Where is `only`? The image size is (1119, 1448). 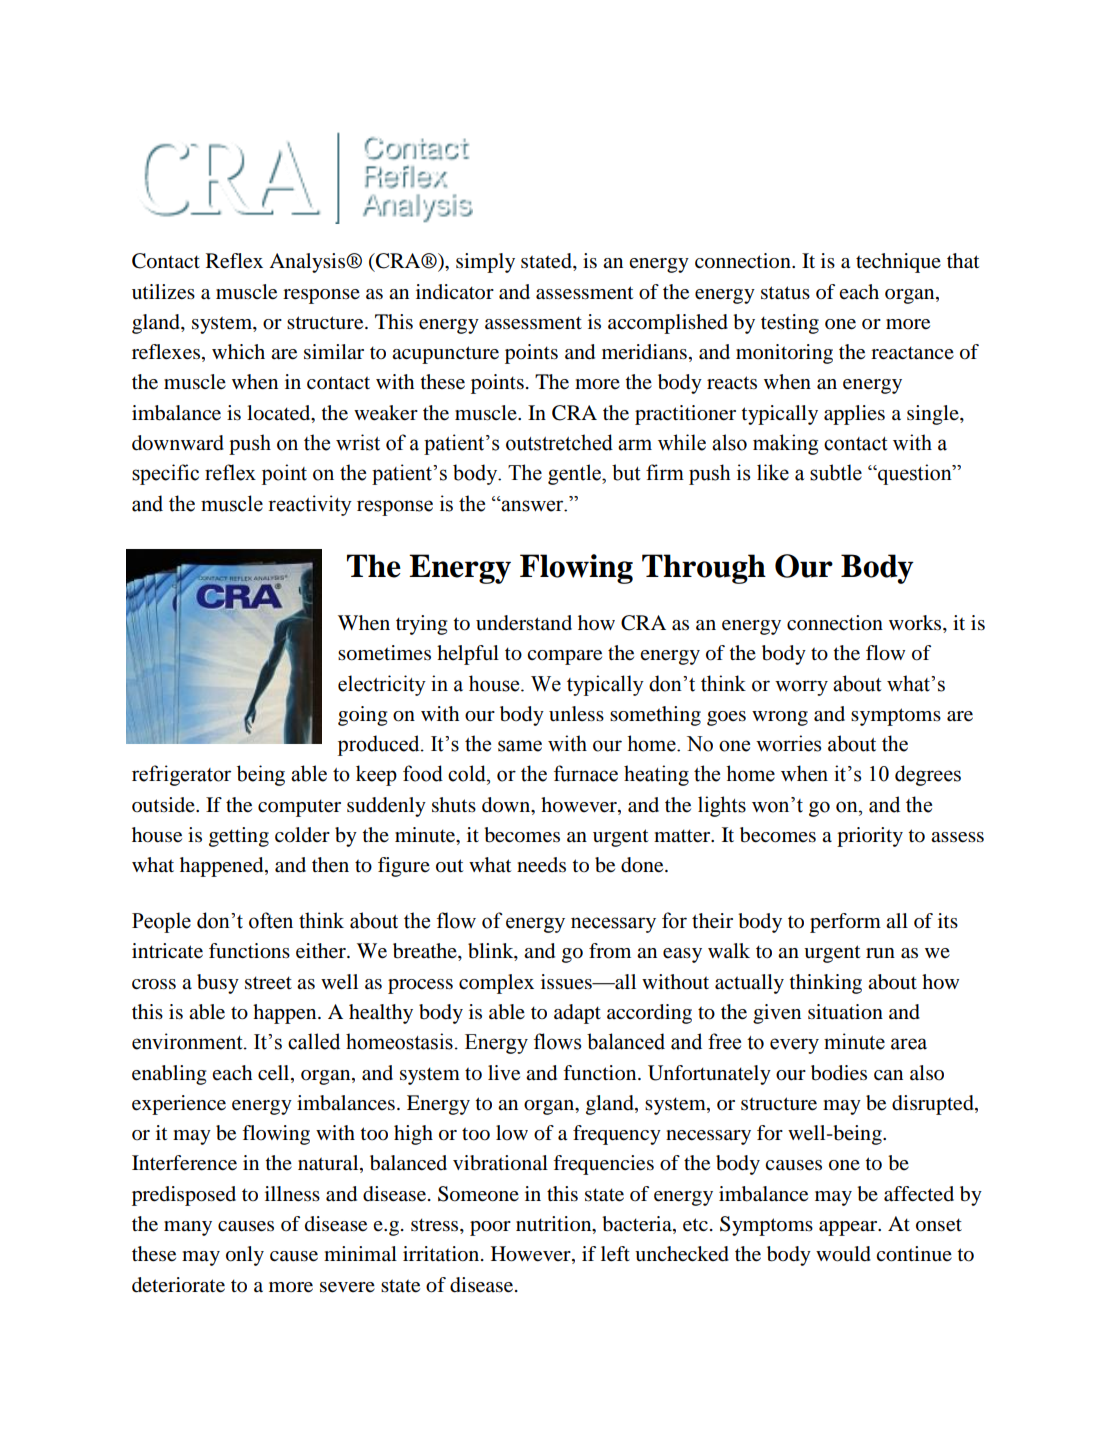 only is located at coordinates (245, 1256).
